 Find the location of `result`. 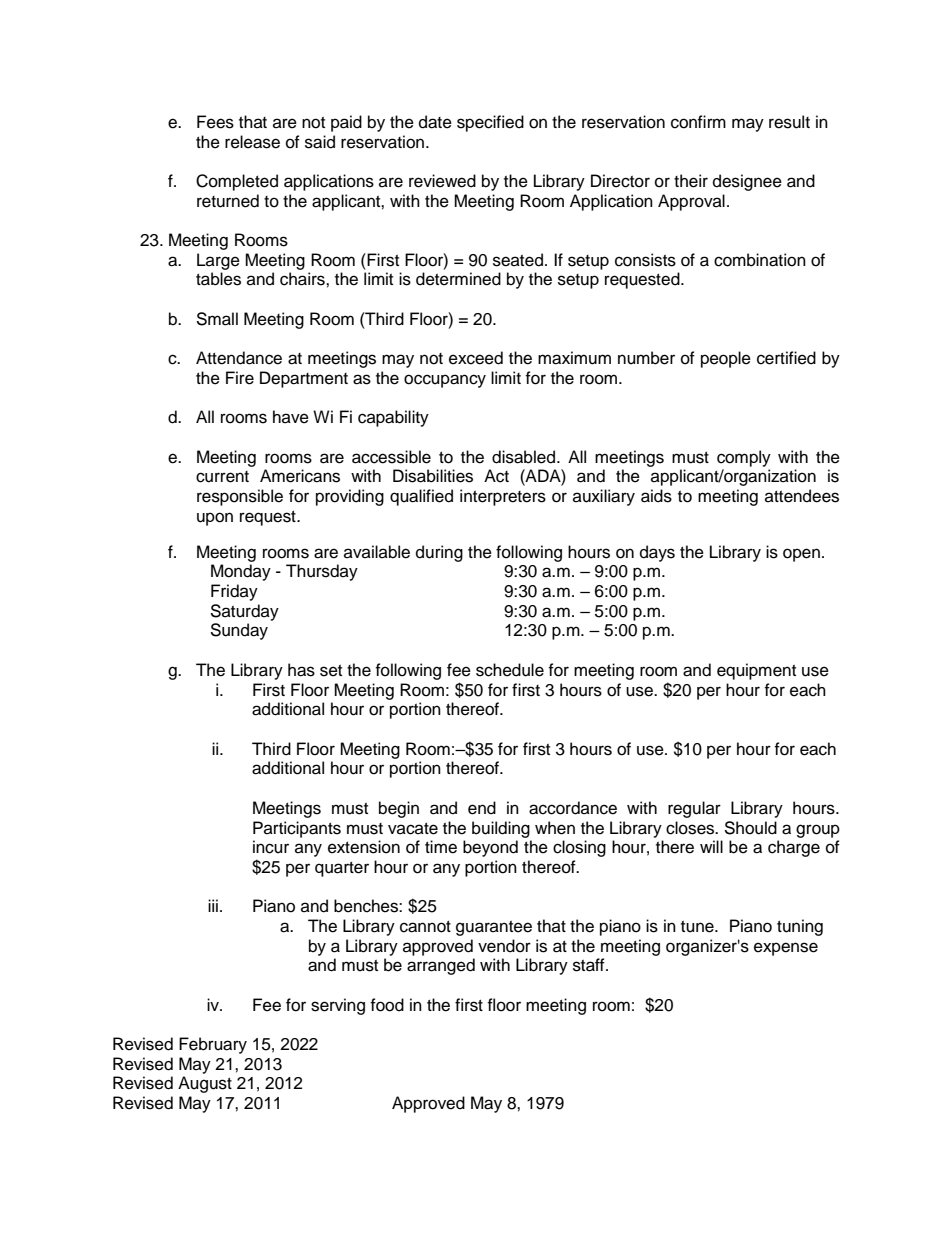

result is located at coordinates (789, 122).
